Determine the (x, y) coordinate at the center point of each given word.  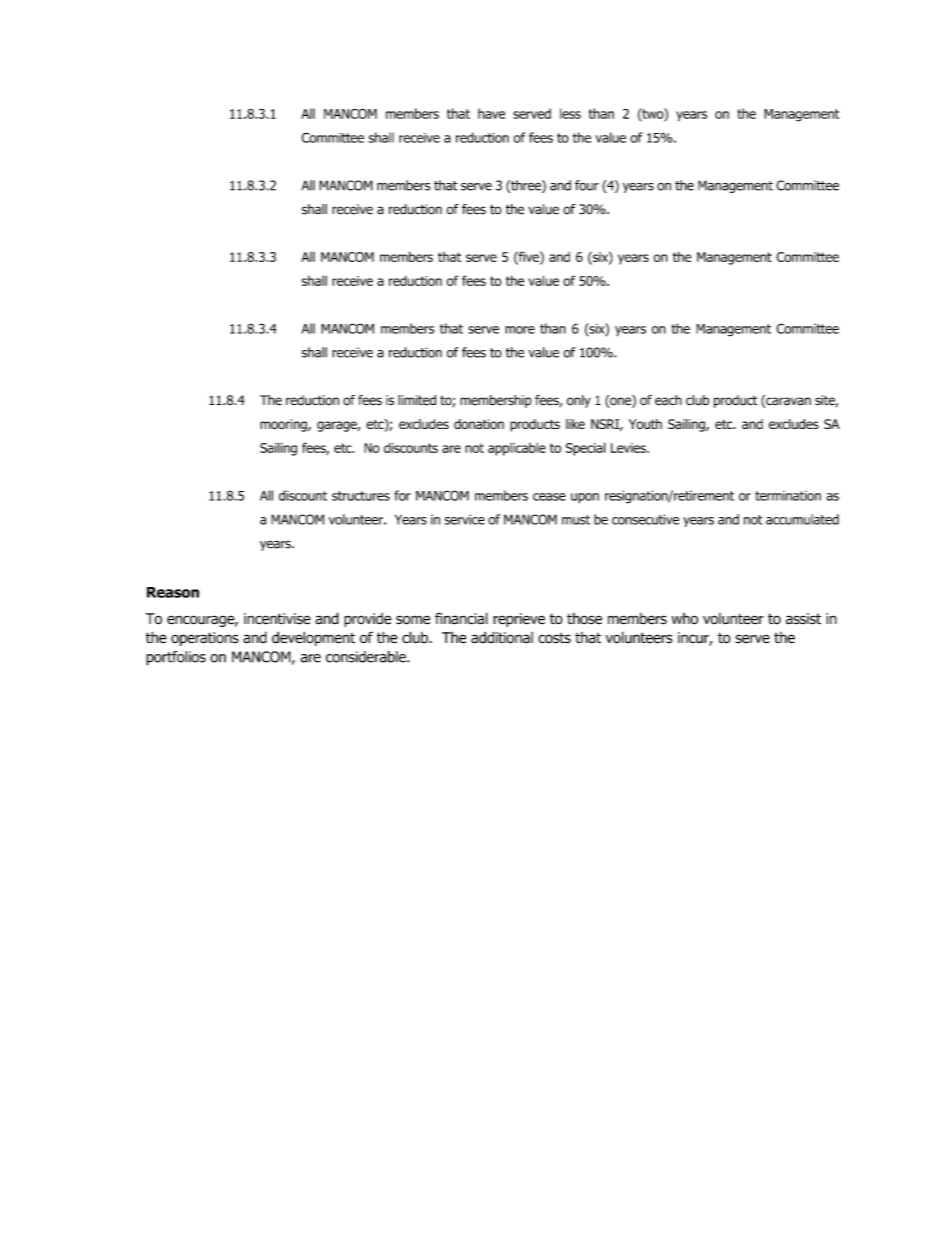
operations (205, 639)
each (668, 400)
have (491, 113)
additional (502, 637)
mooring (284, 425)
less (570, 113)
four (587, 185)
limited (417, 400)
